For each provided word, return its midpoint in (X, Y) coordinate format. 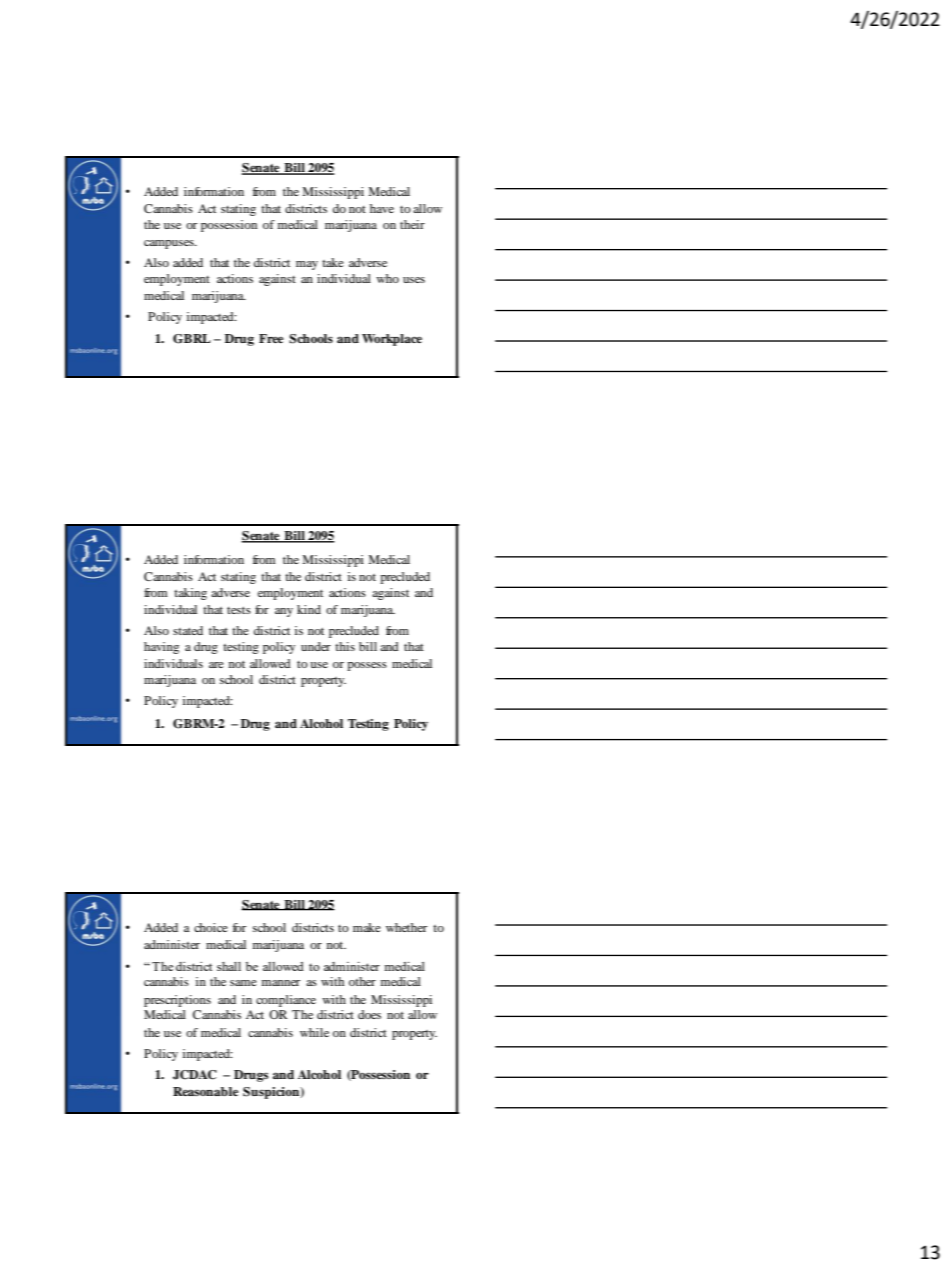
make (367, 927)
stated (188, 630)
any (284, 612)
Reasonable (206, 1091)
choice (211, 927)
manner (281, 983)
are (216, 665)
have (382, 208)
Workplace (392, 340)
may (307, 265)
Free (271, 338)
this (345, 646)
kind (309, 609)
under (316, 646)
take (333, 262)
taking (190, 594)
